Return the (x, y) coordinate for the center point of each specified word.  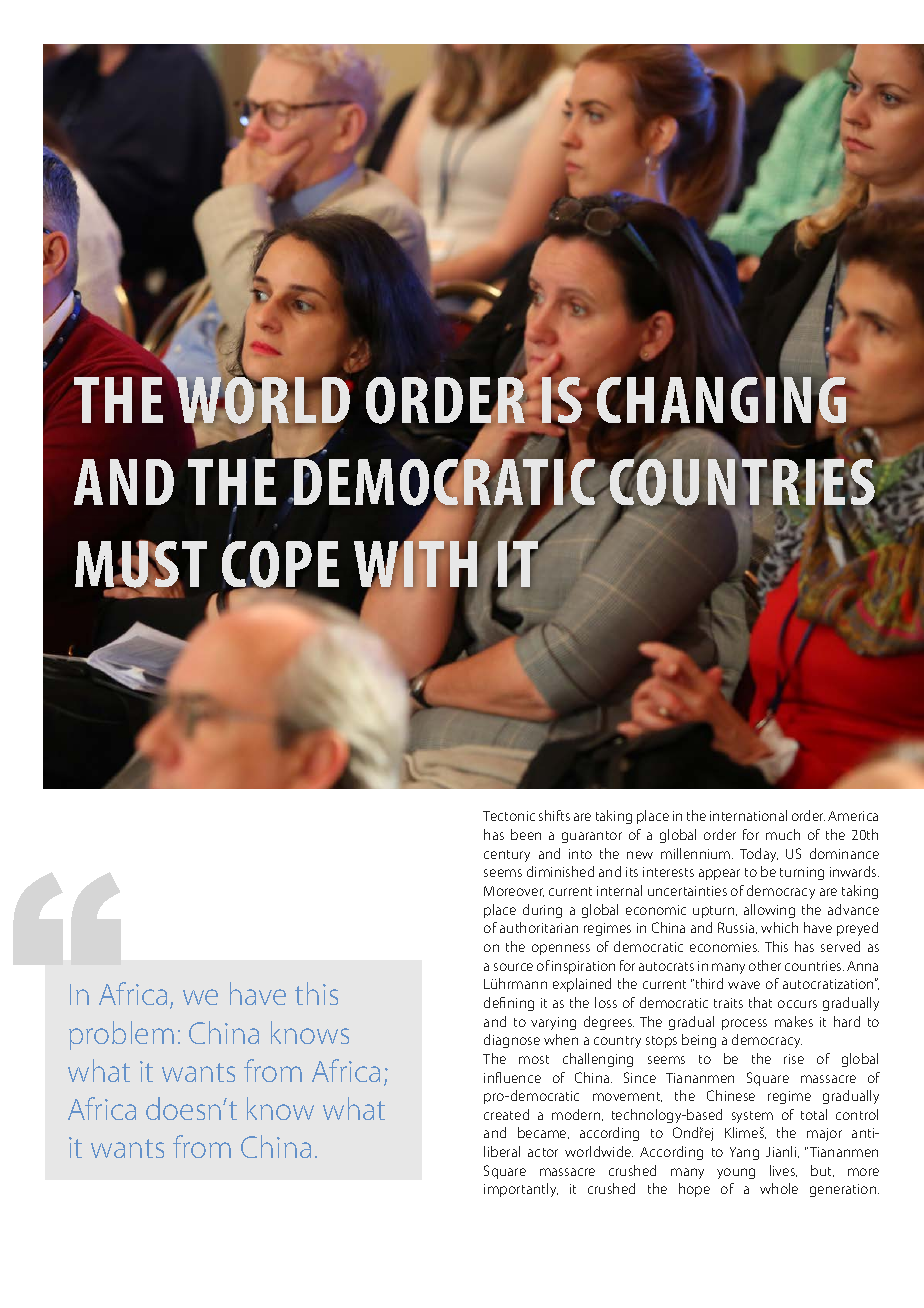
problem (121, 1035)
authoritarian (539, 927)
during (542, 911)
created (506, 1114)
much (783, 834)
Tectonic (509, 816)
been (526, 834)
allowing (769, 911)
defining (509, 1004)
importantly (521, 1190)
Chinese (731, 1095)
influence (512, 1077)
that (760, 1002)
